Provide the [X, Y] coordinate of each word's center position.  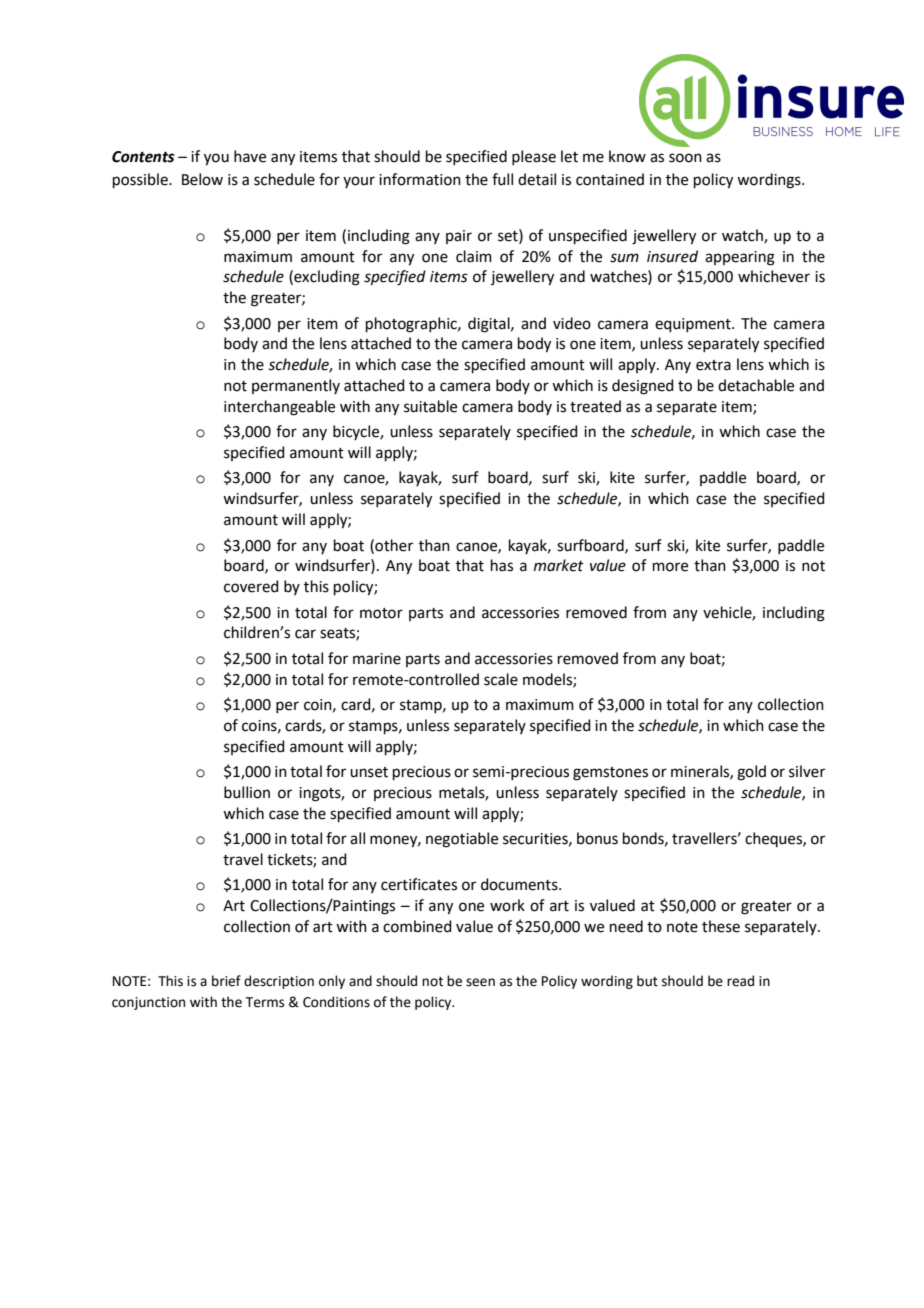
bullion [247, 792]
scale [501, 679]
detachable [756, 385]
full [502, 179]
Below [202, 179]
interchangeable [279, 408]
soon [685, 158]
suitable [430, 406]
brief [226, 981]
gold [751, 773]
